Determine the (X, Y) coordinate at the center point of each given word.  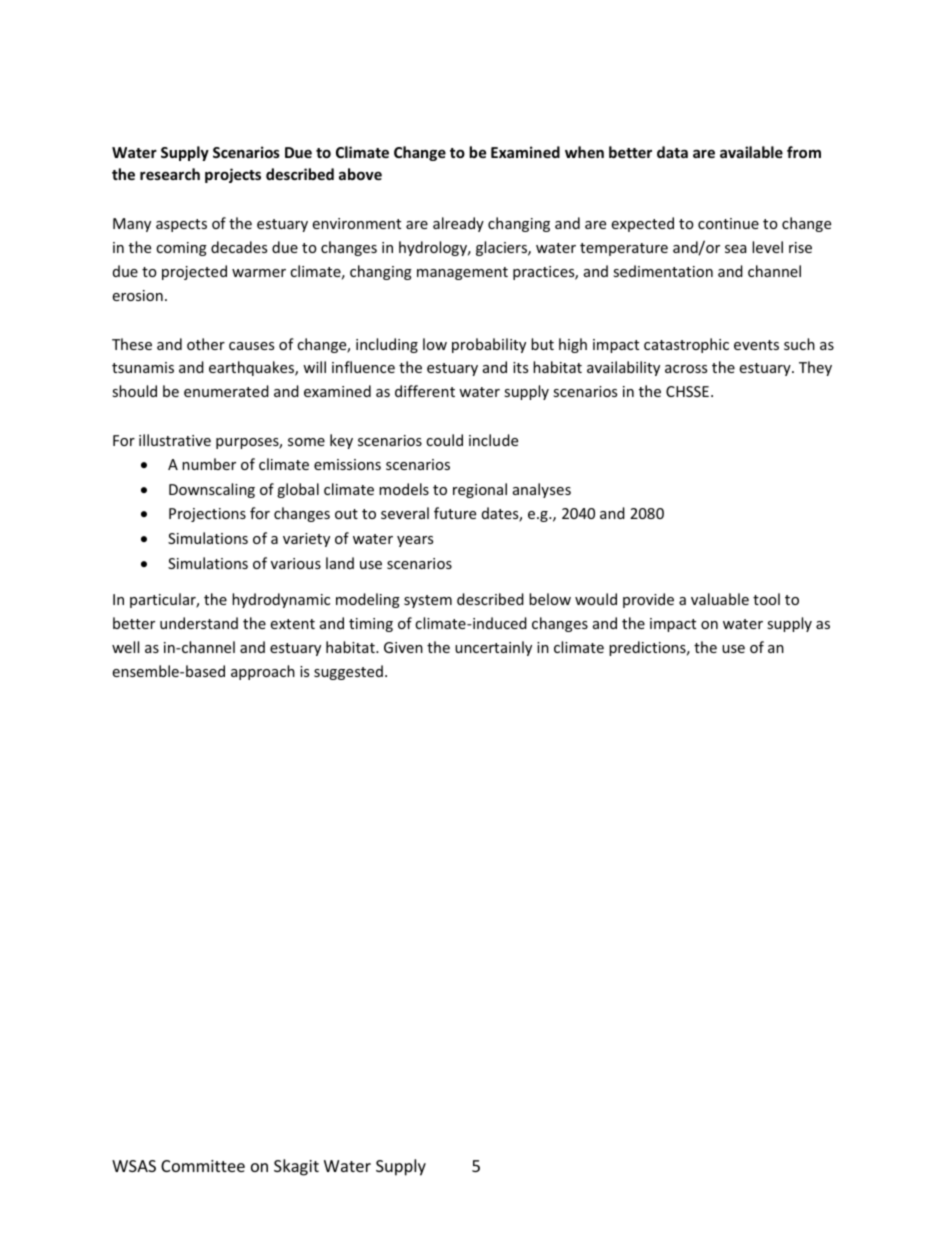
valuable (720, 599)
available (751, 152)
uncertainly (493, 648)
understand (199, 623)
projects (233, 175)
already (458, 224)
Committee (203, 1166)
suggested (348, 672)
